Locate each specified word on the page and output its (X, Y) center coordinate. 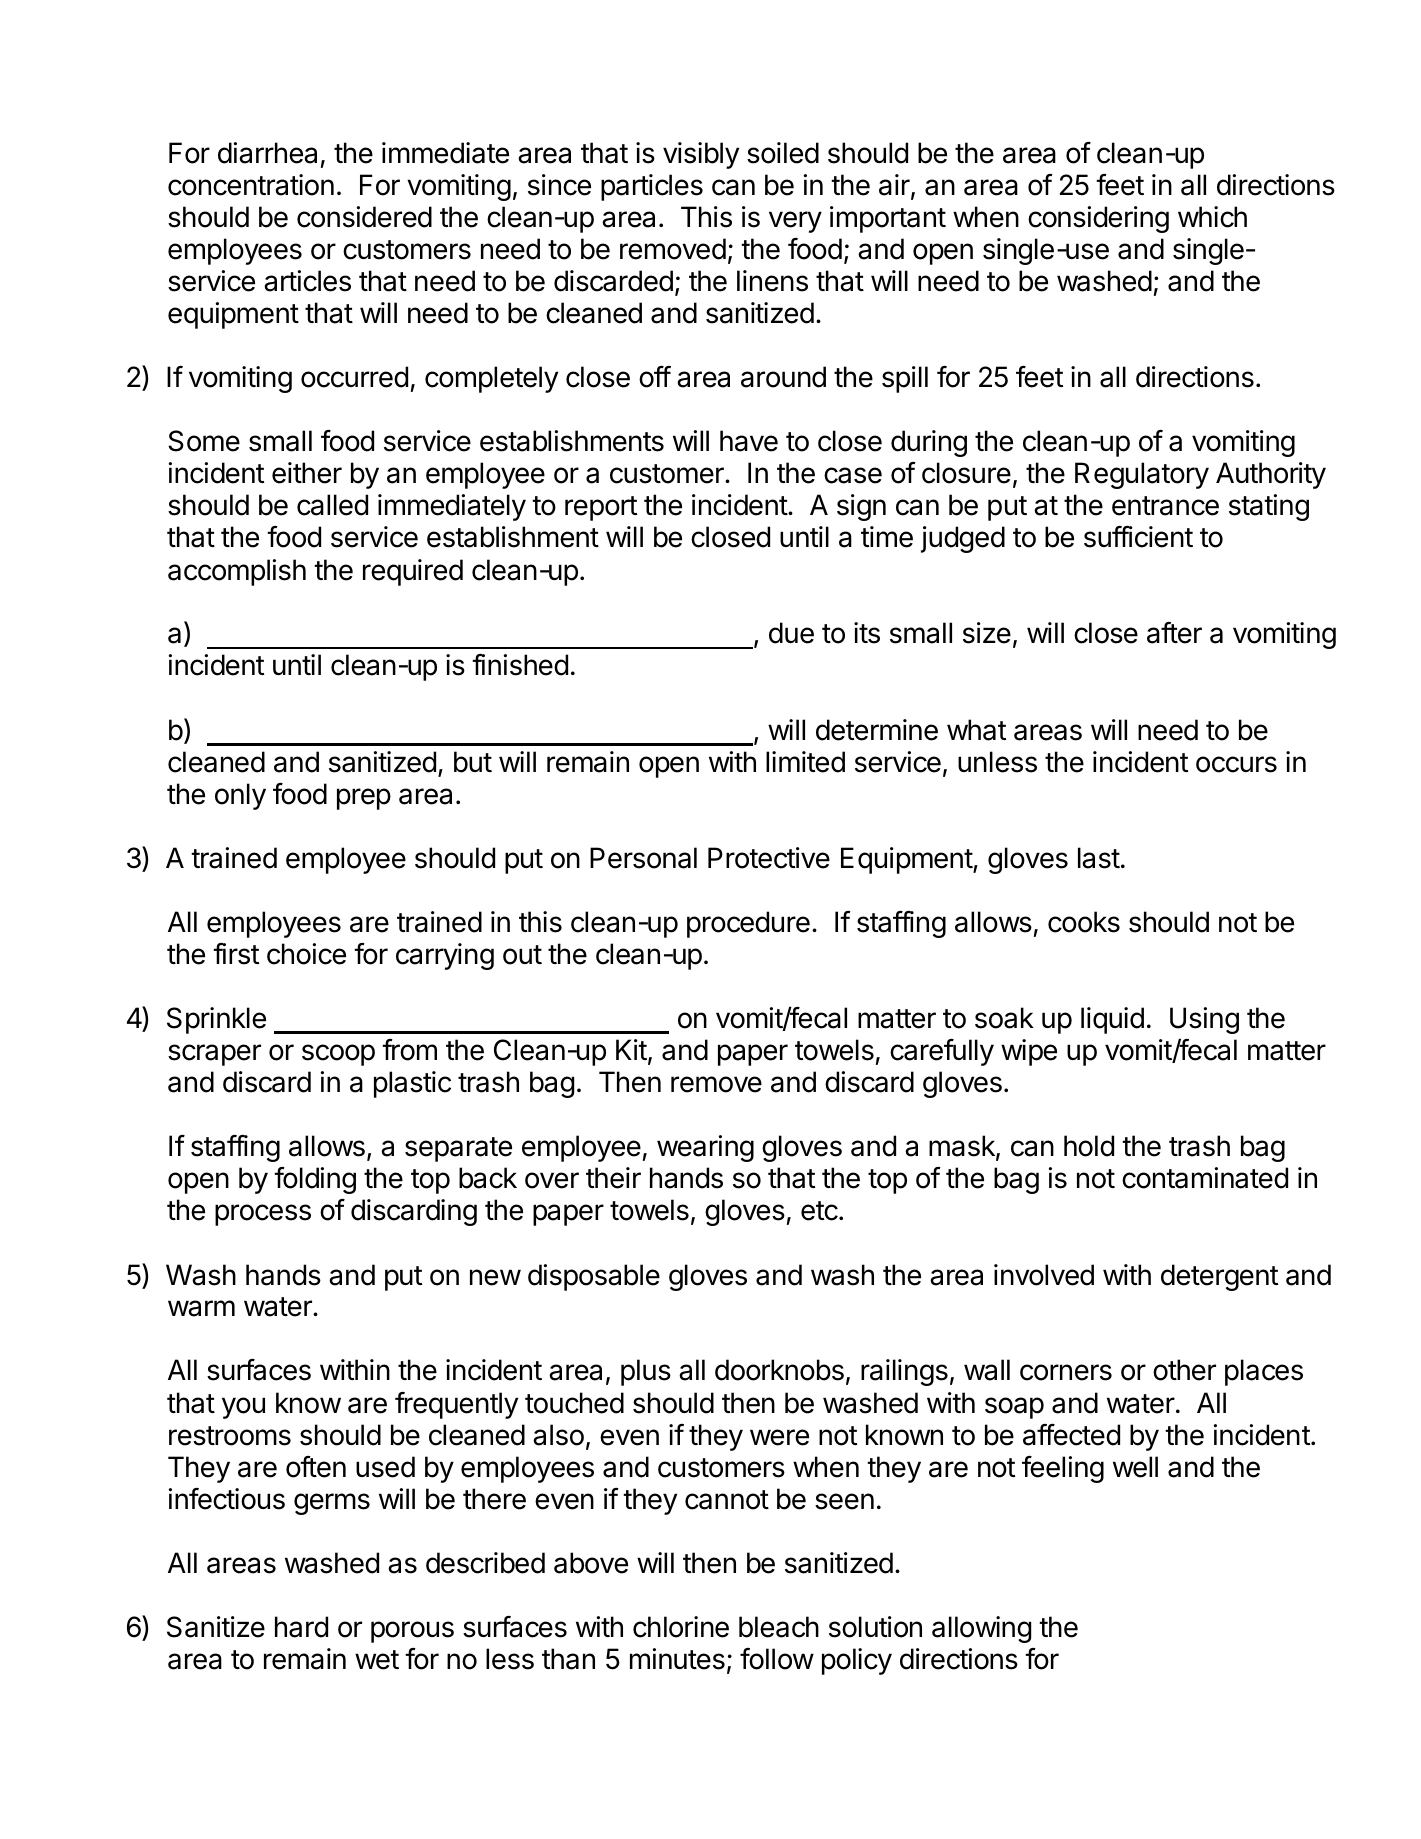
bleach (779, 1627)
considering (1098, 219)
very (795, 222)
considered (364, 217)
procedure (748, 924)
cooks (1084, 922)
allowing (981, 1629)
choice (306, 954)
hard (301, 1627)
